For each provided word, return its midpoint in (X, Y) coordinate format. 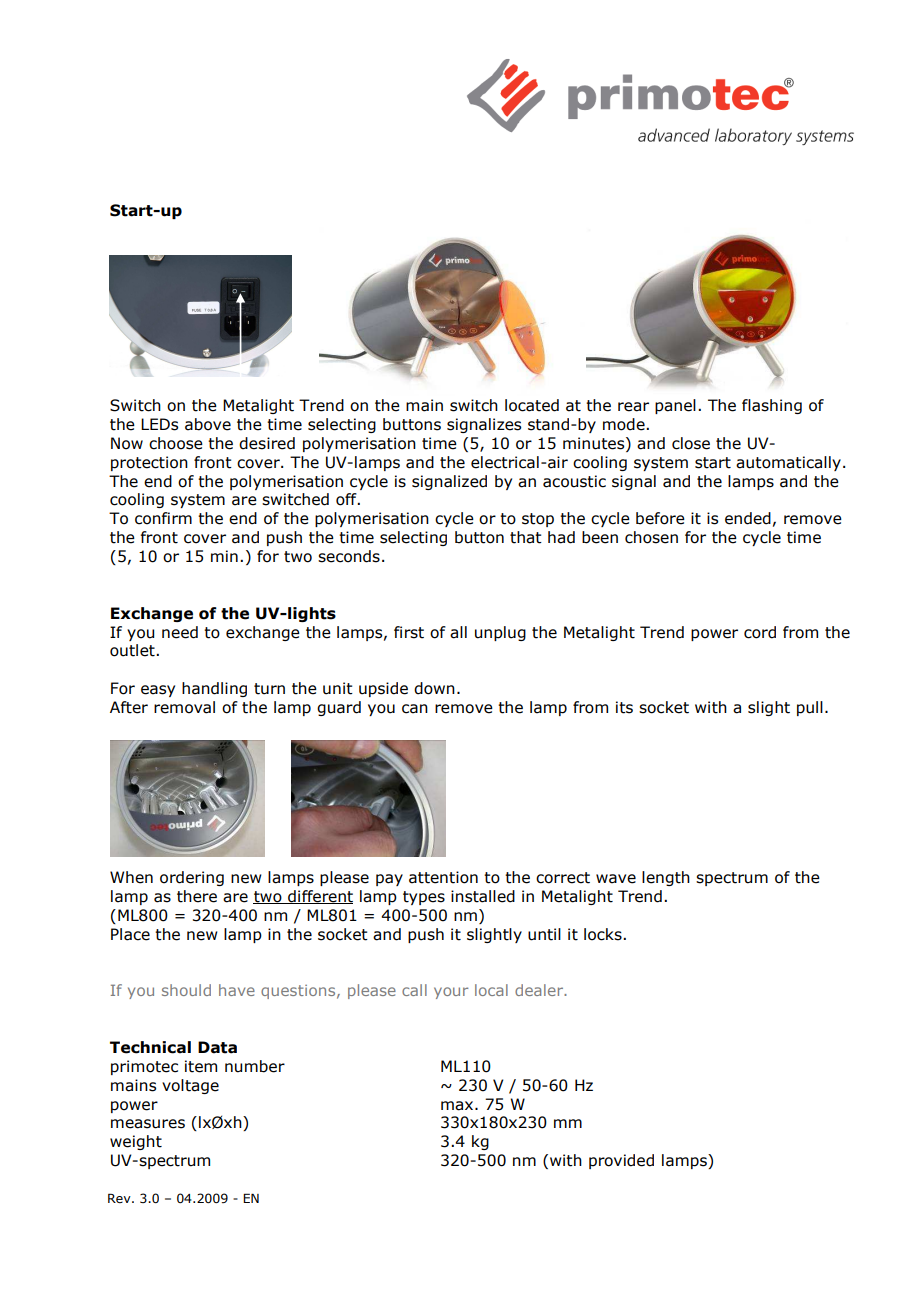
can (415, 709)
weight (136, 1142)
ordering (192, 878)
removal (184, 707)
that (526, 537)
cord (760, 632)
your (451, 993)
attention (443, 877)
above (208, 424)
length (666, 878)
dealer (540, 990)
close (691, 443)
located (532, 405)
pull (810, 708)
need (180, 632)
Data (217, 1047)
